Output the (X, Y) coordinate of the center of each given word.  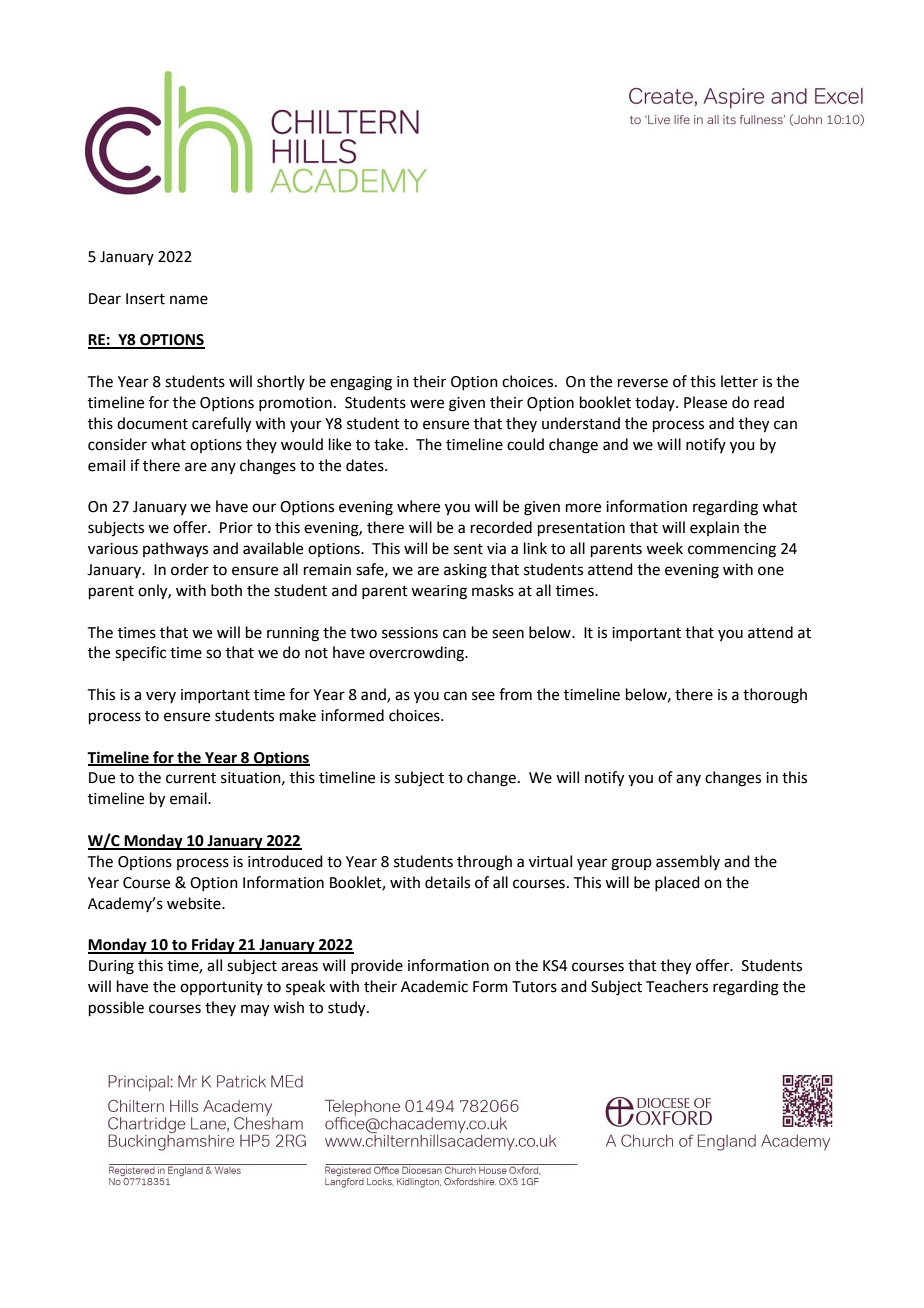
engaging (361, 383)
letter (739, 381)
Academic (434, 986)
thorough (775, 696)
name (189, 300)
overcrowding (418, 654)
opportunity (221, 988)
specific (140, 653)
